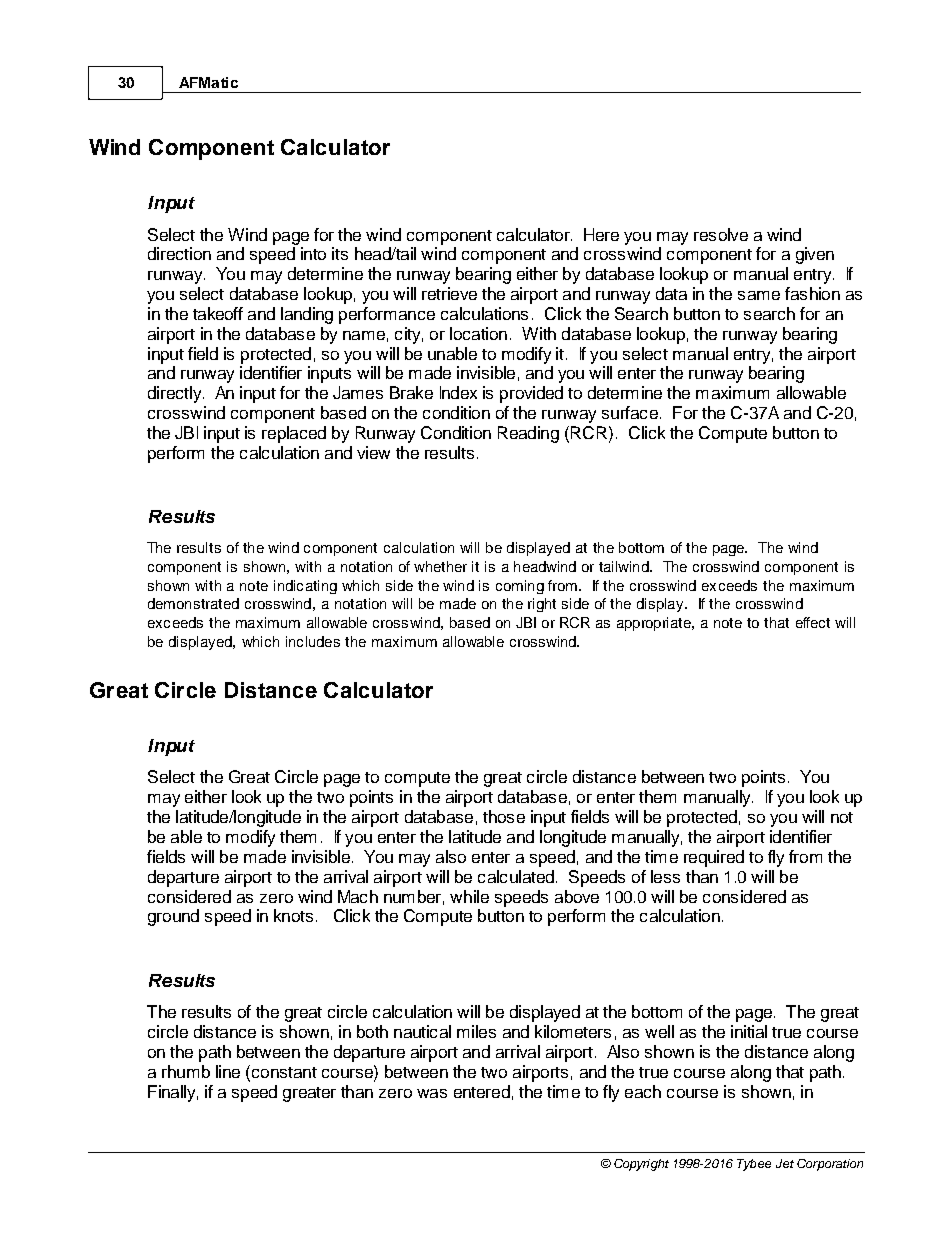 This image has height=1233, width=952. I want to click on those, so click(504, 816).
